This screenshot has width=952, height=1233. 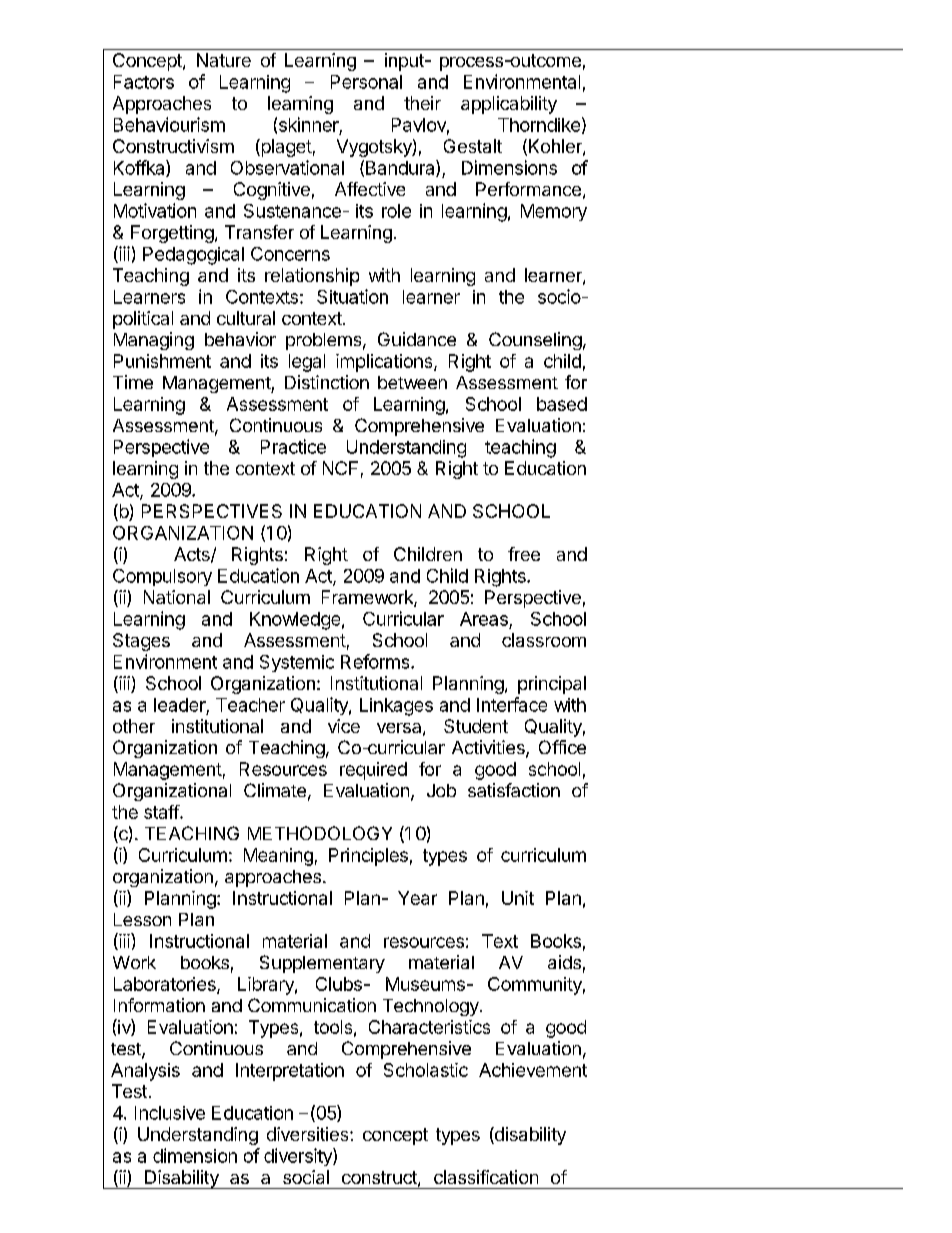 What do you see at coordinates (486, 1177) in the screenshot?
I see `classification` at bounding box center [486, 1177].
